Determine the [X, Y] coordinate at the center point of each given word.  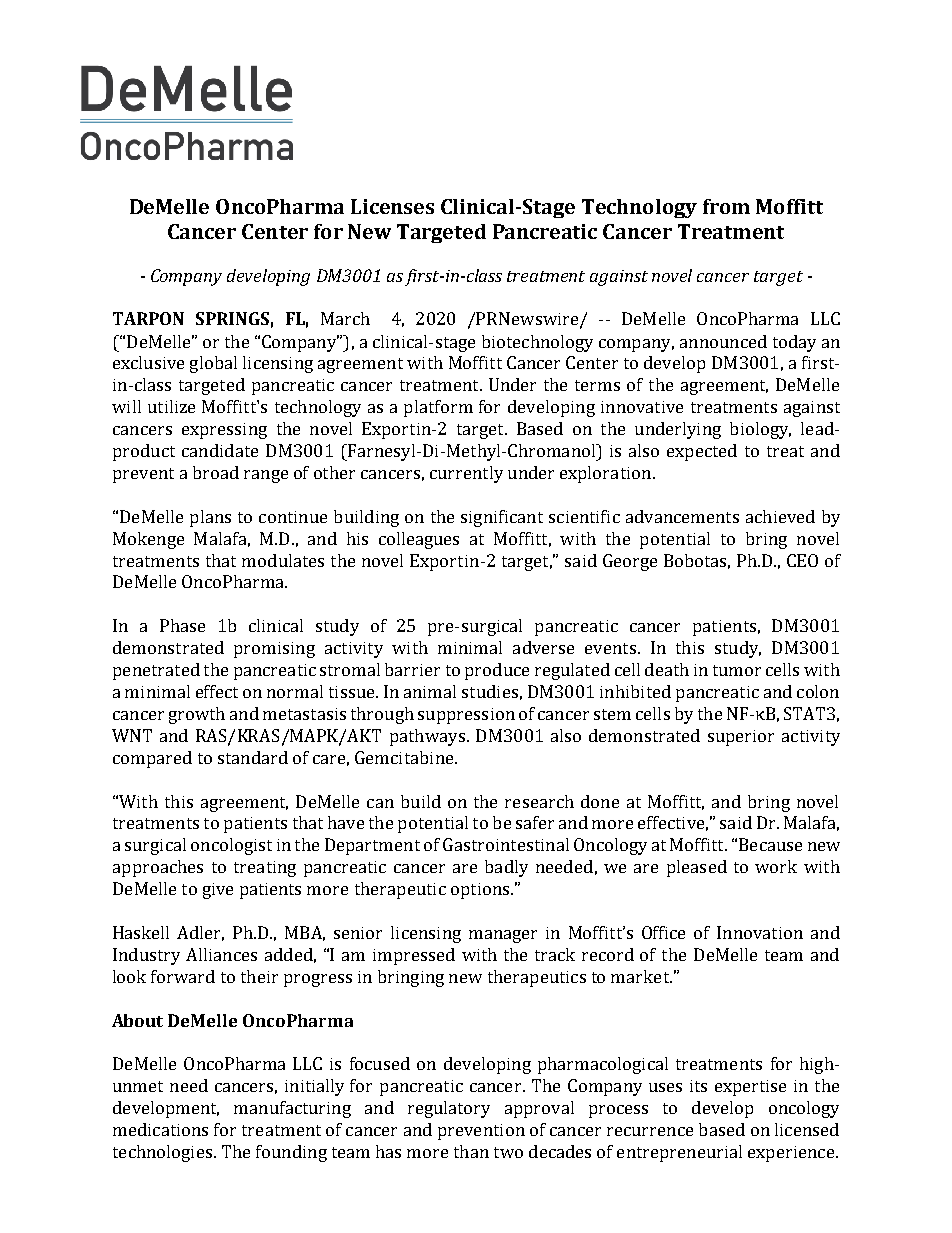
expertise [750, 1088]
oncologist [231, 846]
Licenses [392, 206]
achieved [780, 516]
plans [210, 518]
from [726, 206]
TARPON [148, 318]
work [776, 866]
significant [502, 518]
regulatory [449, 1109]
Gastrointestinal [506, 844]
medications [160, 1129]
